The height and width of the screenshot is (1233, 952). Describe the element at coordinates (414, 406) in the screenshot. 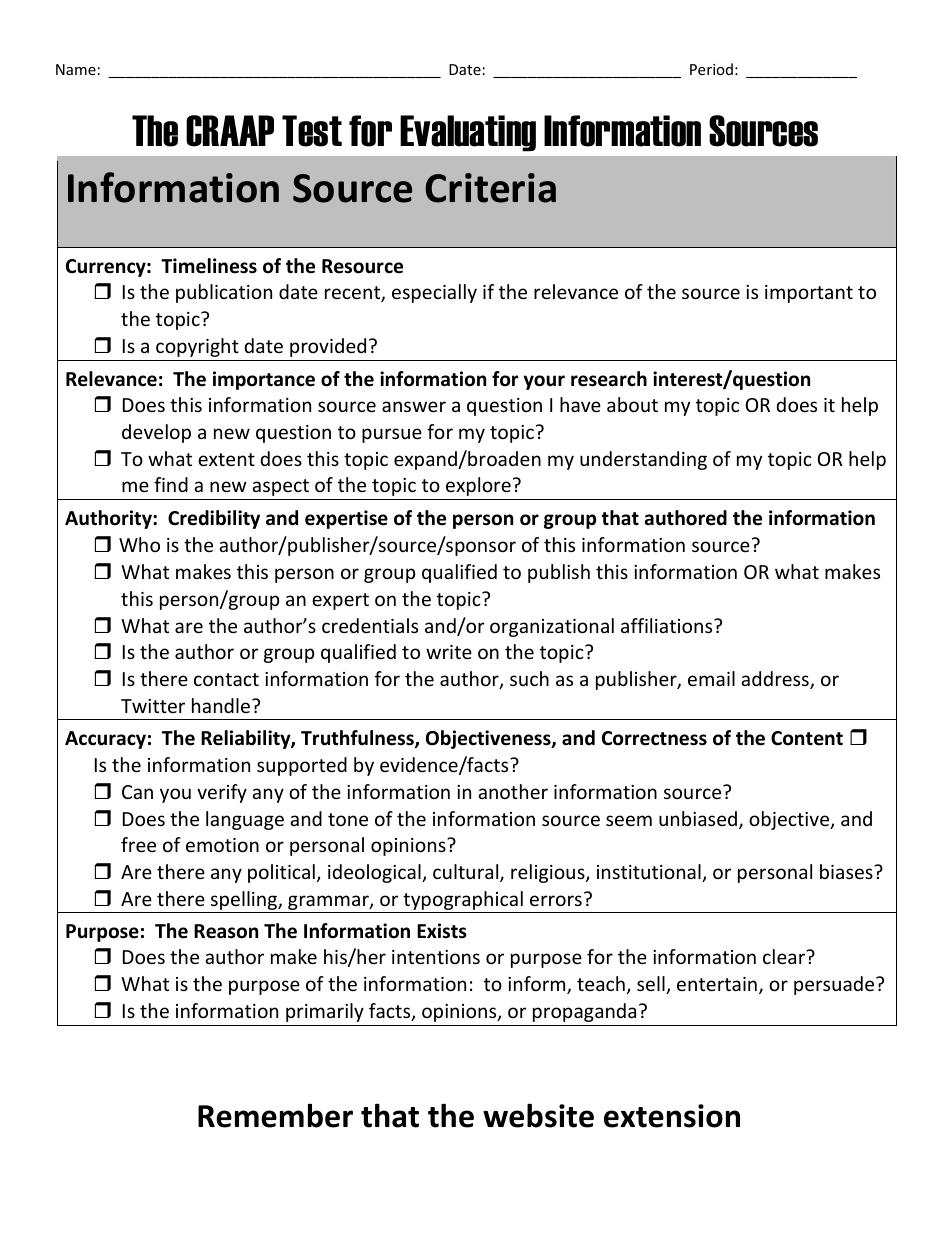

I see `answer` at that location.
